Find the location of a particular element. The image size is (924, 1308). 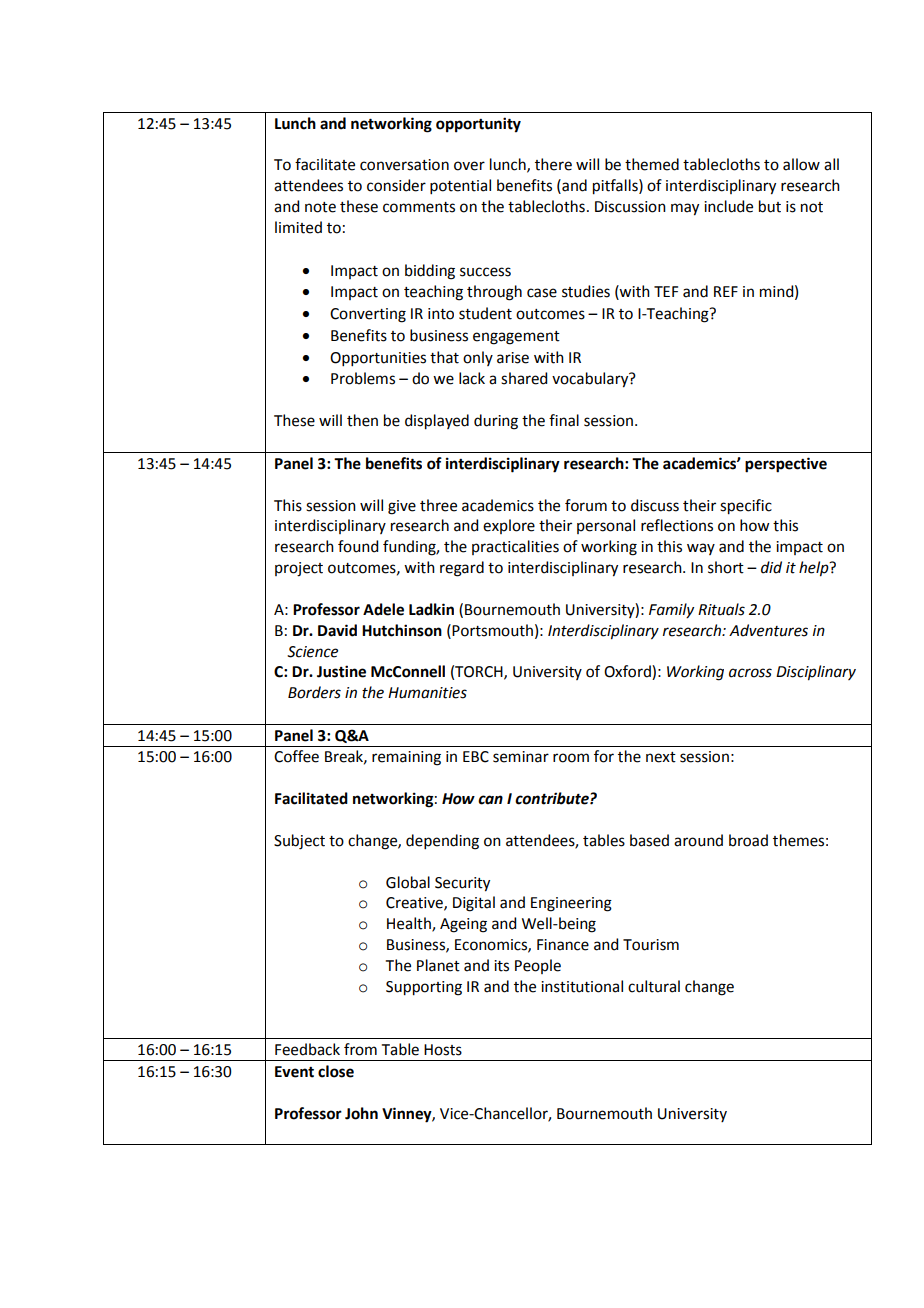

broad is located at coordinates (748, 840).
